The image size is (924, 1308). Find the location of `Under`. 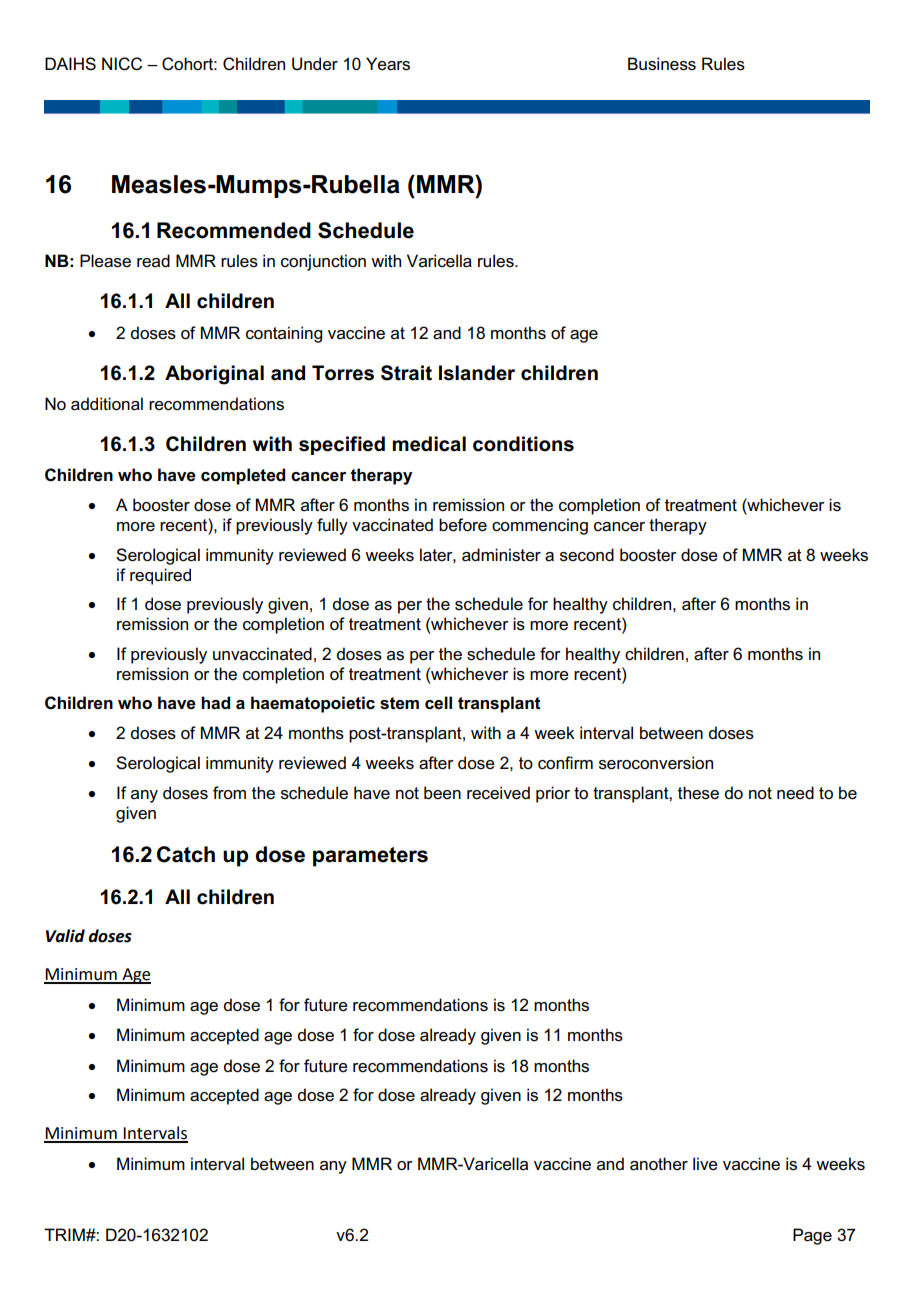

Under is located at coordinates (315, 64).
